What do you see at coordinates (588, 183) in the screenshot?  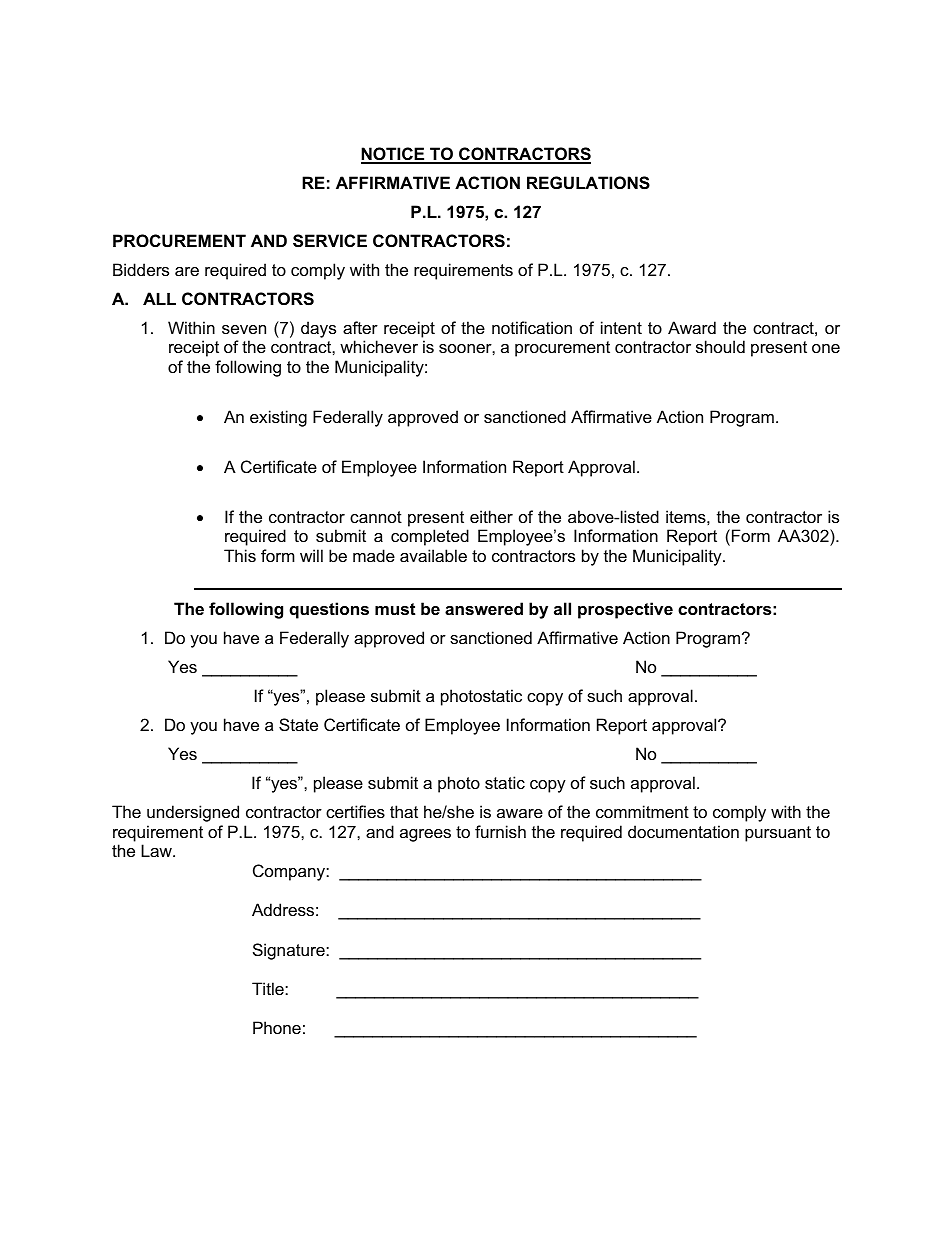 I see `REGULATIONS` at bounding box center [588, 183].
